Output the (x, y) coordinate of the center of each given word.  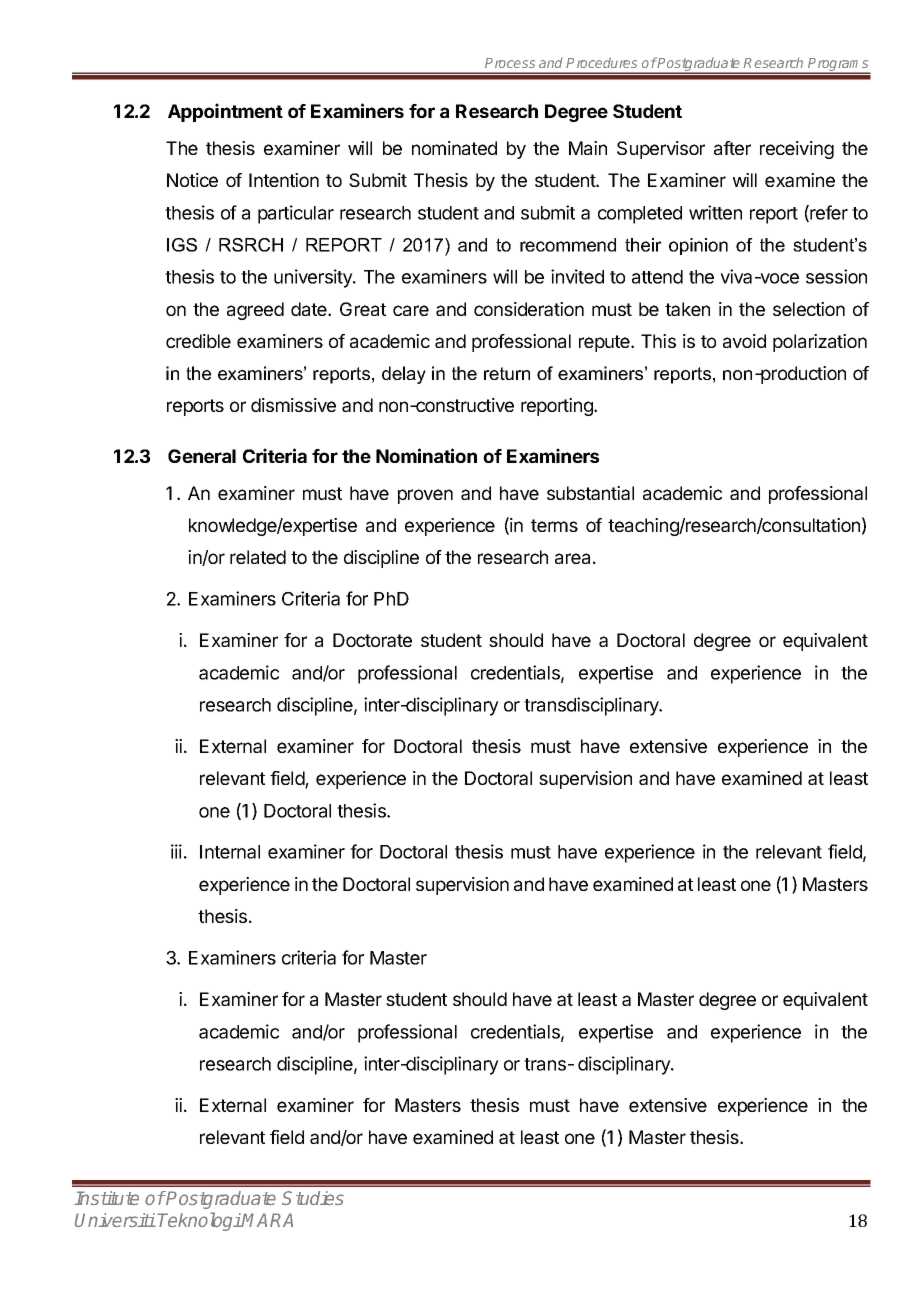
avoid (744, 341)
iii (176, 851)
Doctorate (372, 640)
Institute (106, 1198)
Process (510, 63)
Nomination (426, 455)
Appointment (225, 112)
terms (554, 525)
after (732, 148)
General (202, 456)
